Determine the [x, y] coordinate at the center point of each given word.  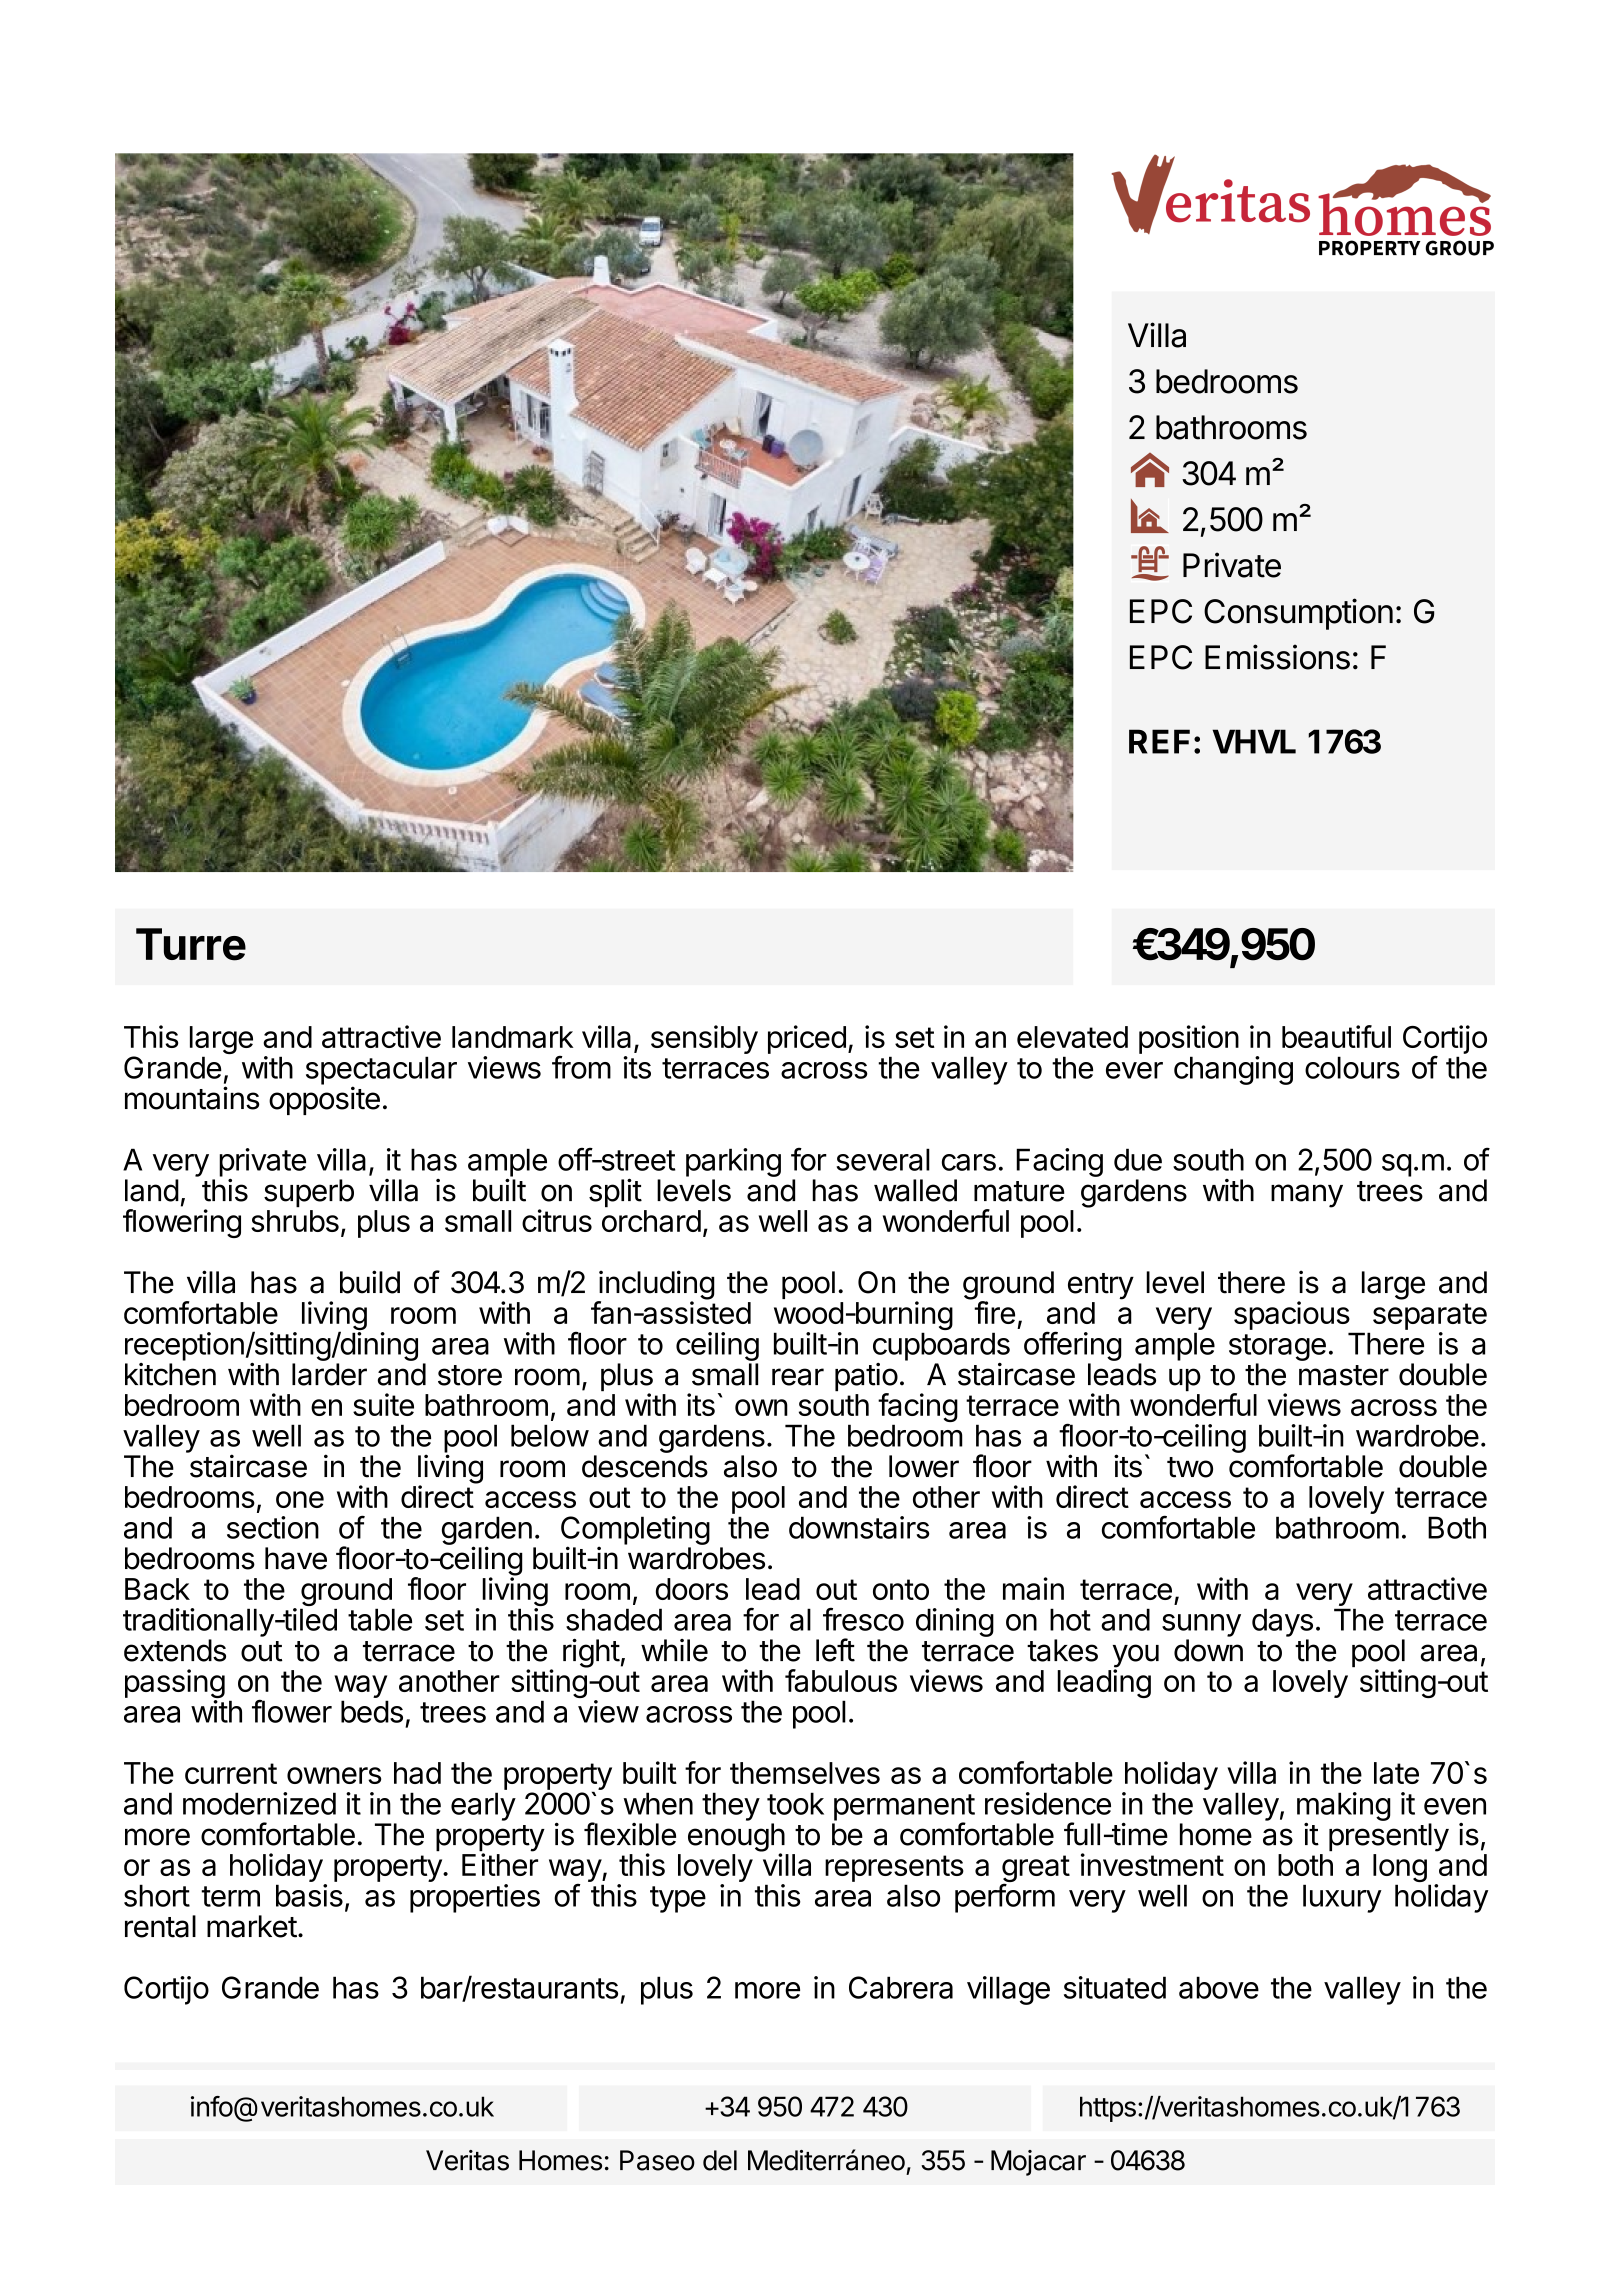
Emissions [1277, 657]
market [252, 1926]
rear [798, 1377]
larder [329, 1374]
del [720, 2160]
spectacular [381, 1071]
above [1219, 1987]
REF [1159, 741]
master [1344, 1375]
